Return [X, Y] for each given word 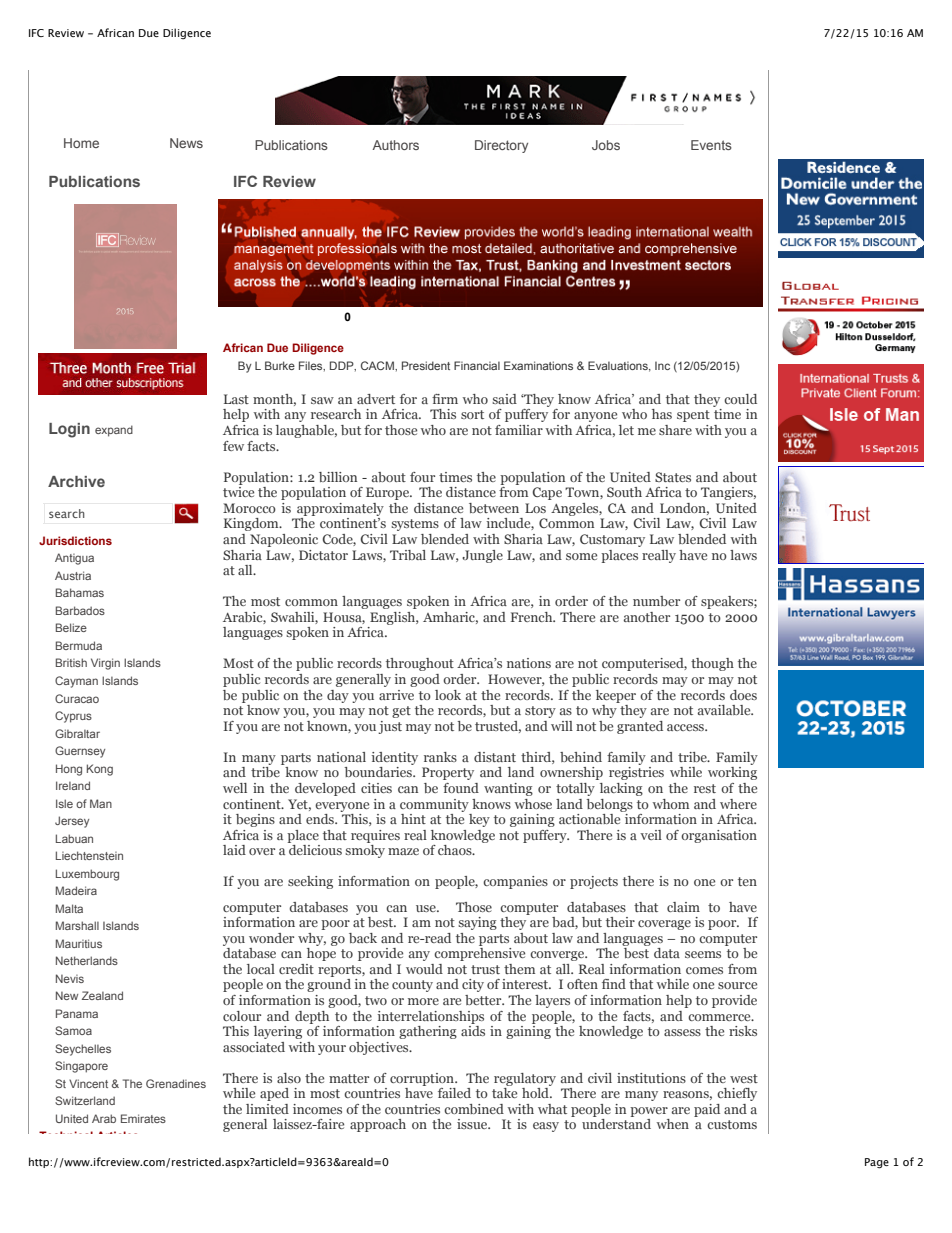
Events [711, 145]
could [740, 399]
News [186, 143]
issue [473, 1124]
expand [114, 431]
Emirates [143, 1118]
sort [472, 414]
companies [515, 882]
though [712, 664]
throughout [420, 664]
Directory [501, 146]
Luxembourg [87, 875]
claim [683, 907]
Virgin [105, 664]
